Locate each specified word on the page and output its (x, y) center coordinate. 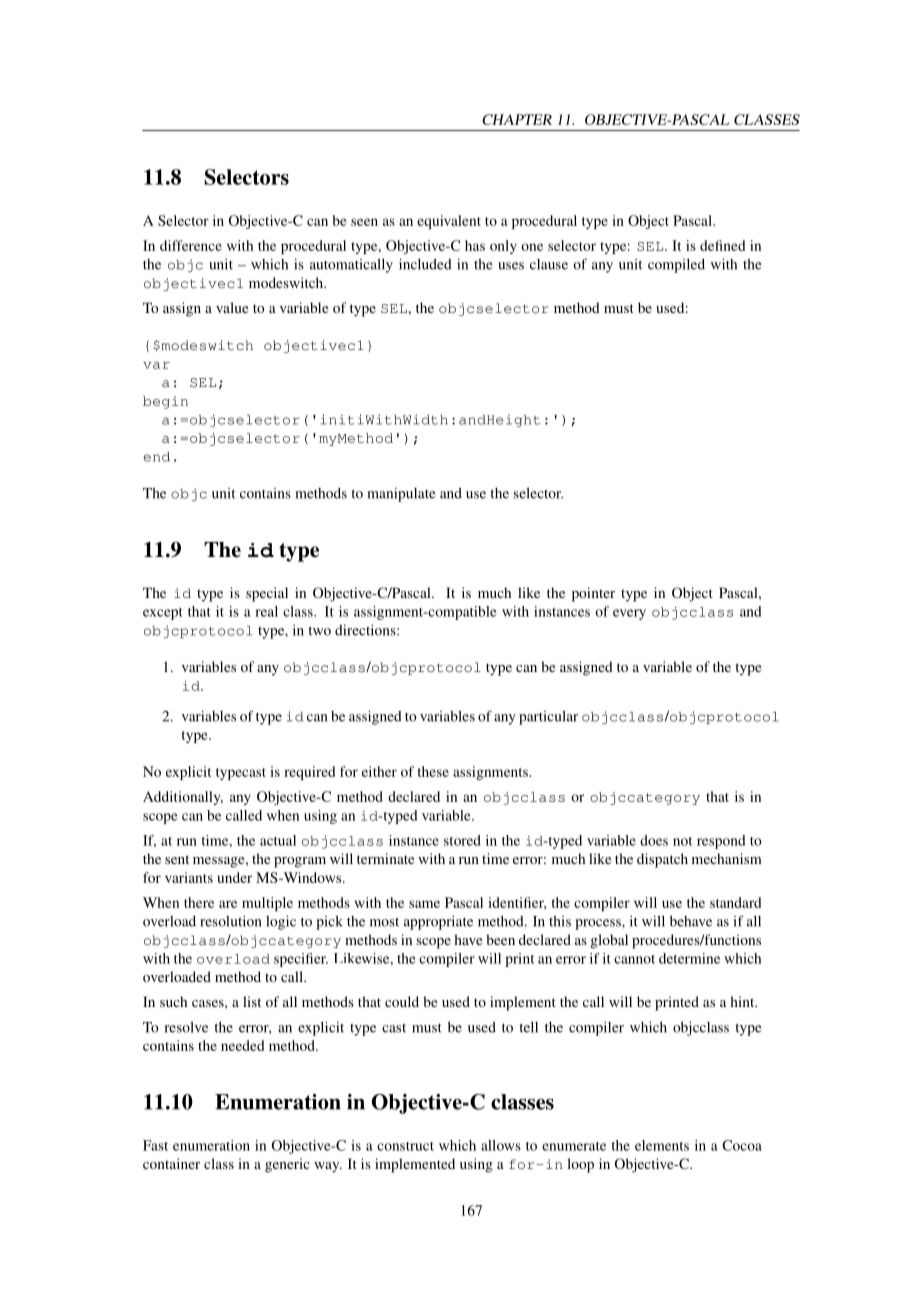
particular (548, 718)
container (171, 1163)
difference (191, 245)
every (629, 614)
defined (722, 245)
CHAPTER (517, 119)
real (266, 611)
